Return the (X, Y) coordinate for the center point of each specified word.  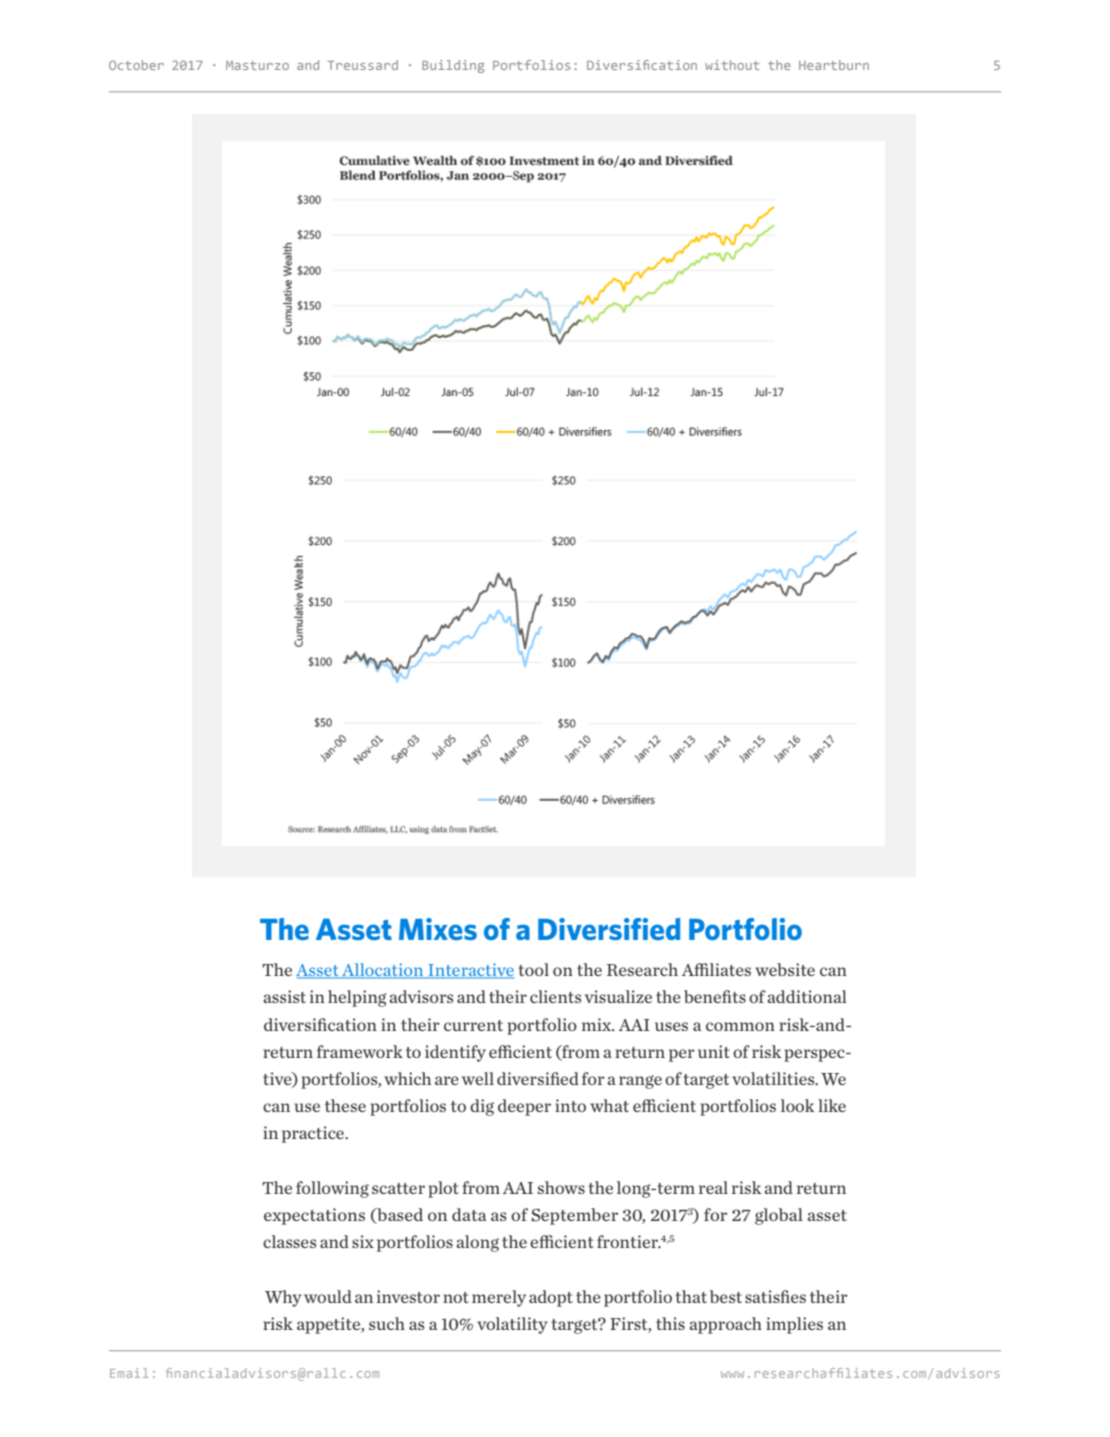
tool (533, 969)
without (732, 65)
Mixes (438, 929)
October (136, 65)
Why (283, 1298)
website (785, 969)
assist (284, 996)
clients (555, 996)
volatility (512, 1325)
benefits (715, 996)
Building (453, 66)
